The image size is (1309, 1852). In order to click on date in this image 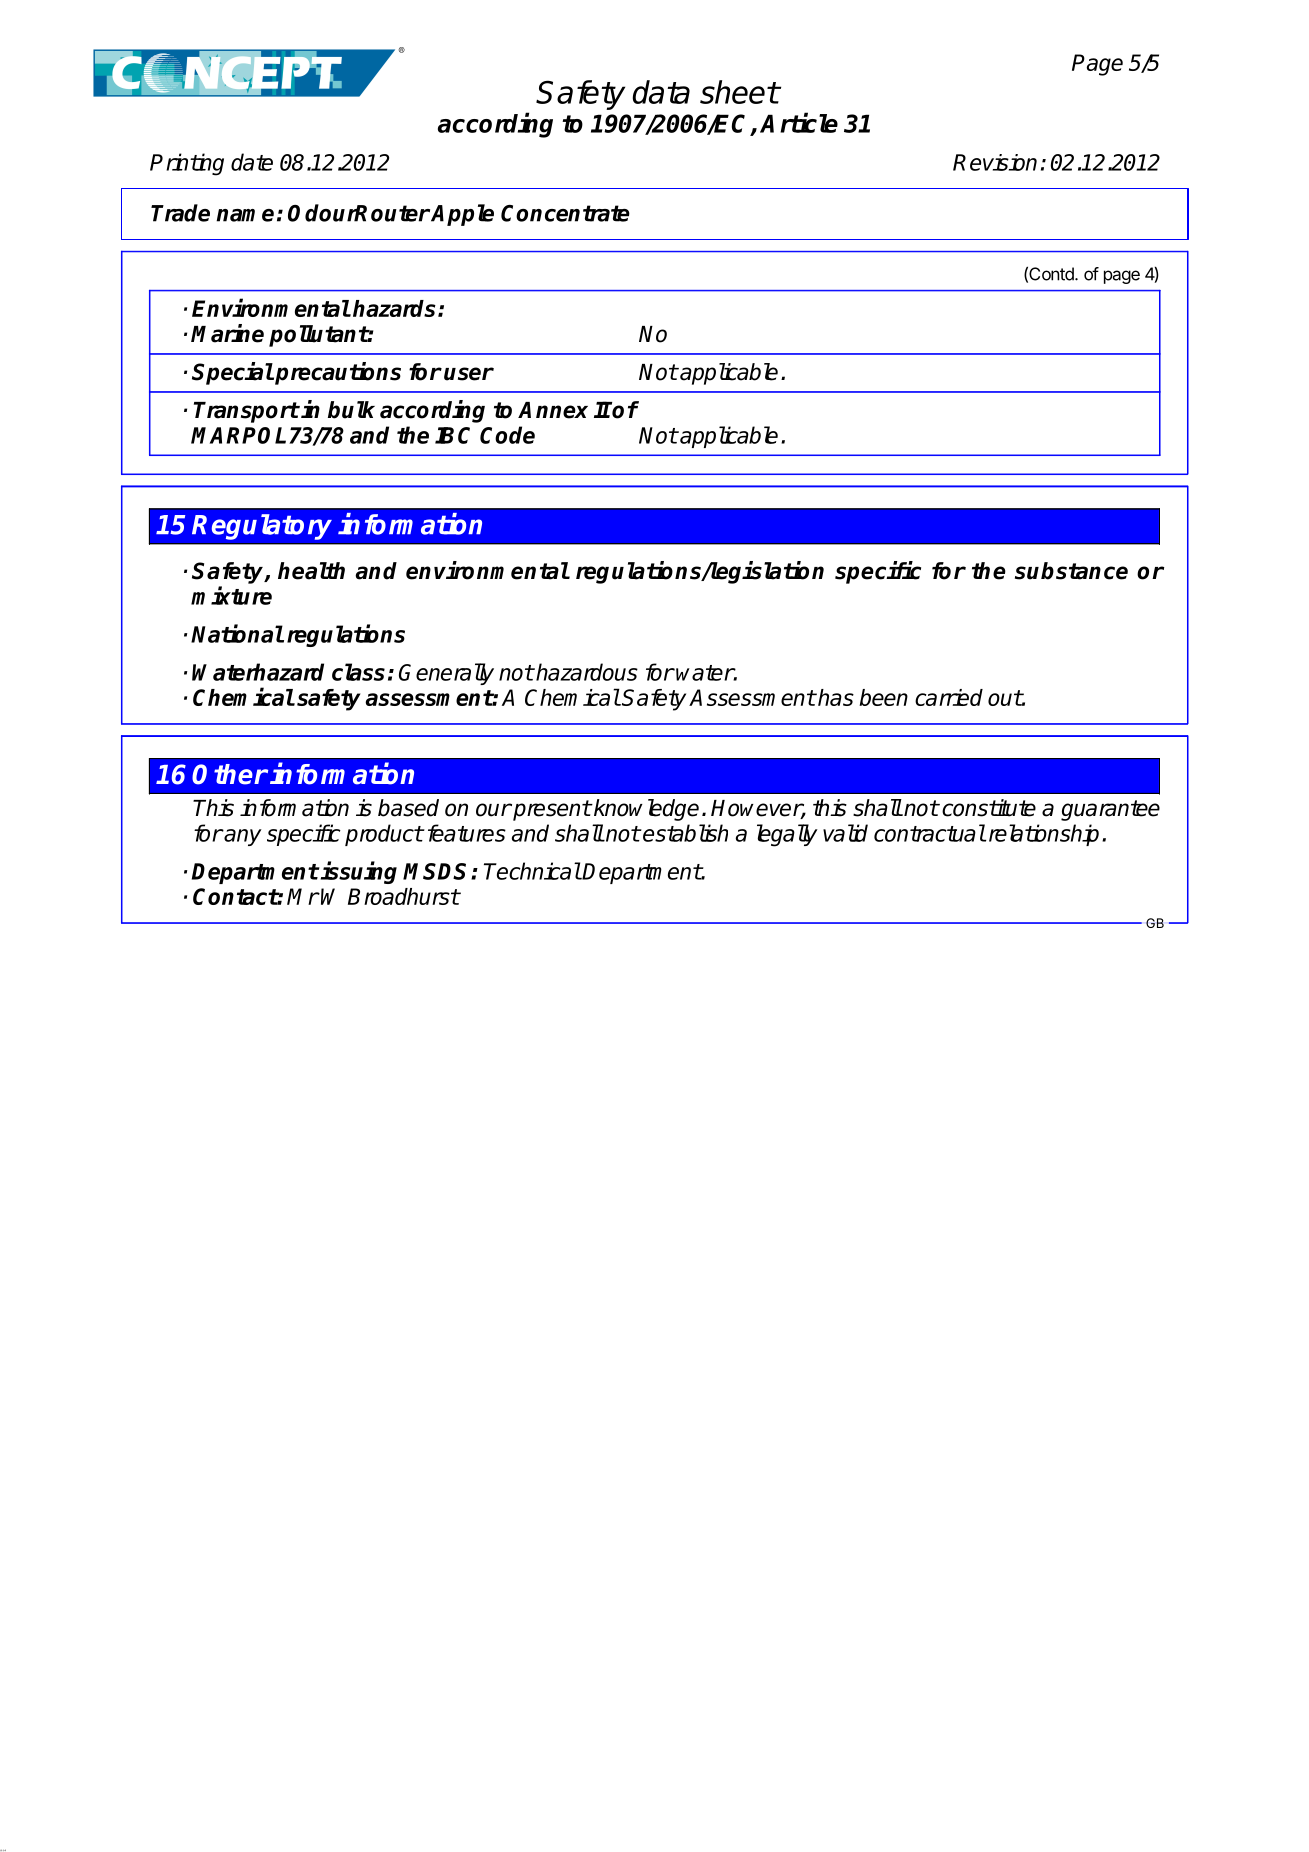, I will do `click(252, 162)`.
